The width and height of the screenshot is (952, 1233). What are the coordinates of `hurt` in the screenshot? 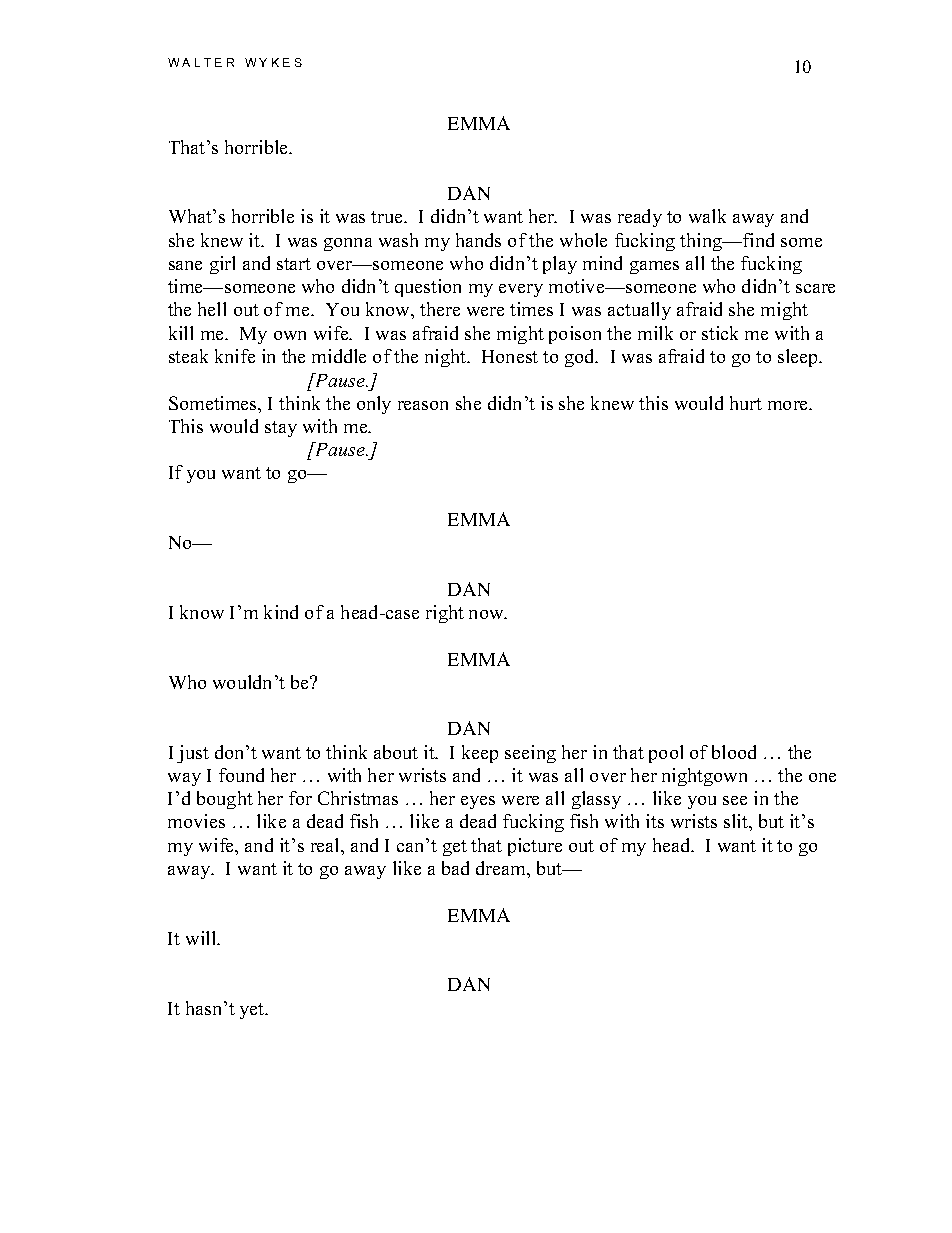 It's located at (746, 403).
